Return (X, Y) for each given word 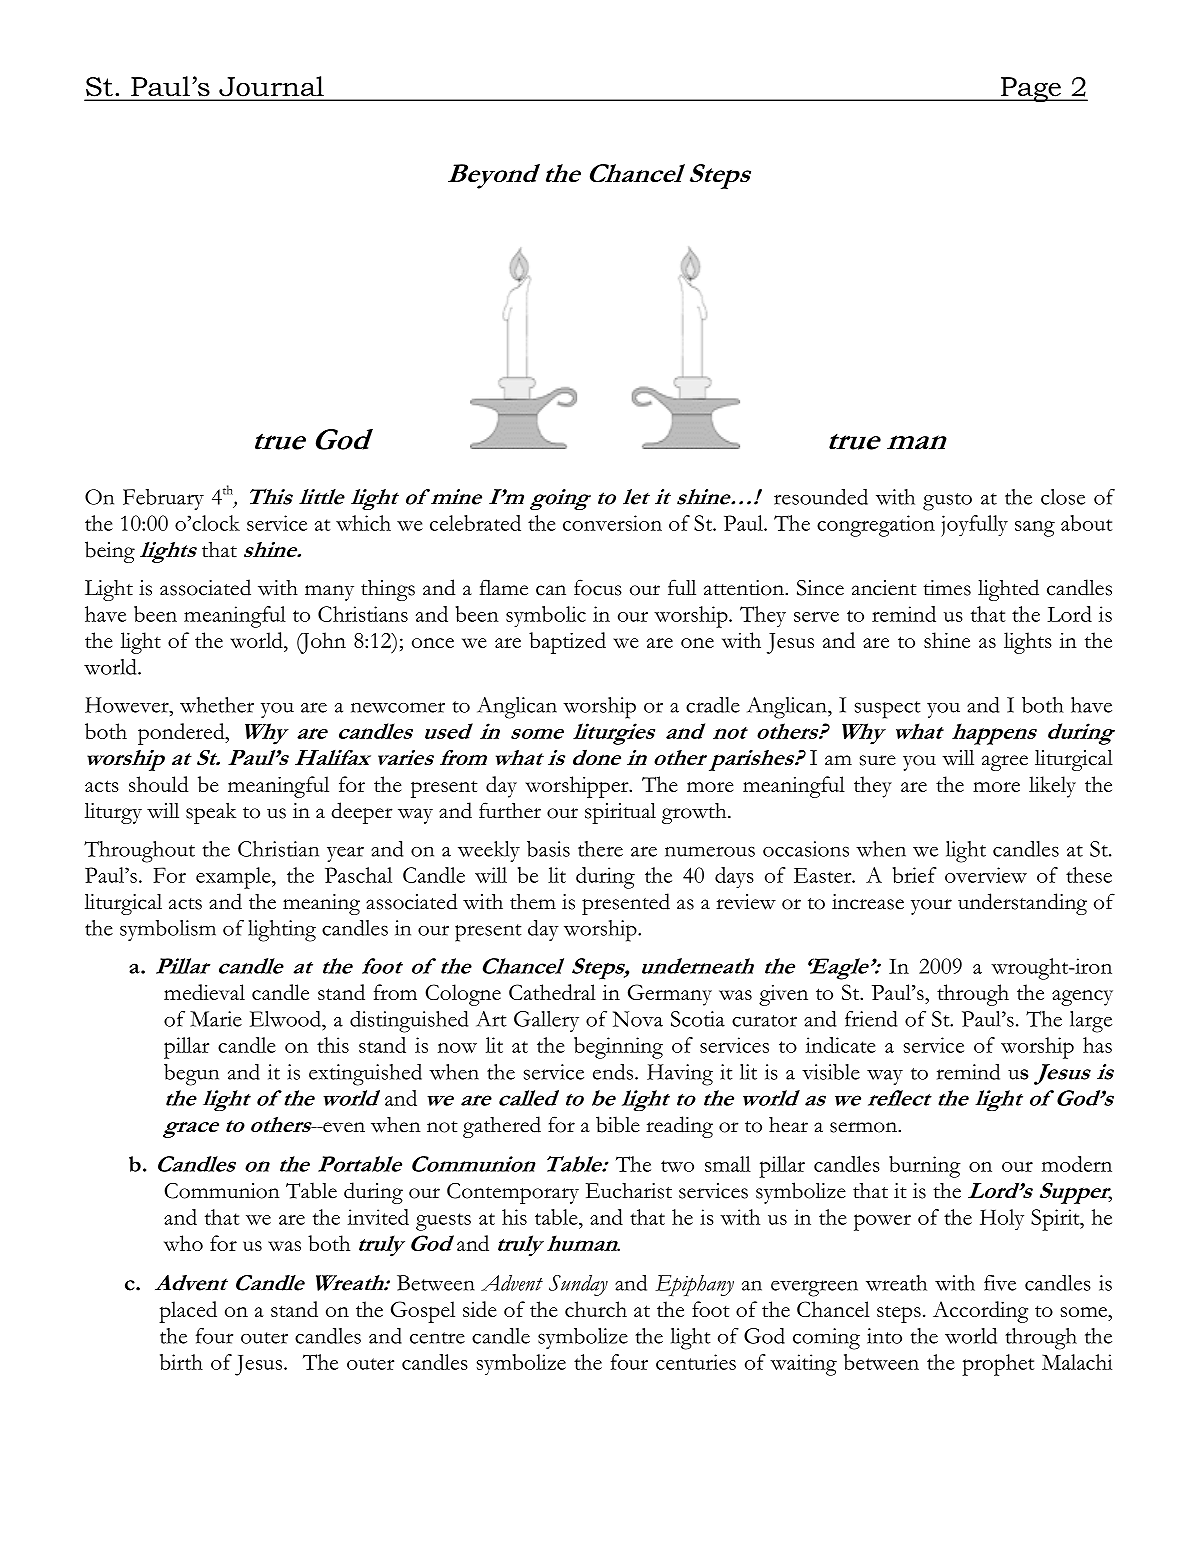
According (980, 1312)
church (596, 1309)
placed (188, 1312)
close (1063, 497)
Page (1031, 89)
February (163, 499)
